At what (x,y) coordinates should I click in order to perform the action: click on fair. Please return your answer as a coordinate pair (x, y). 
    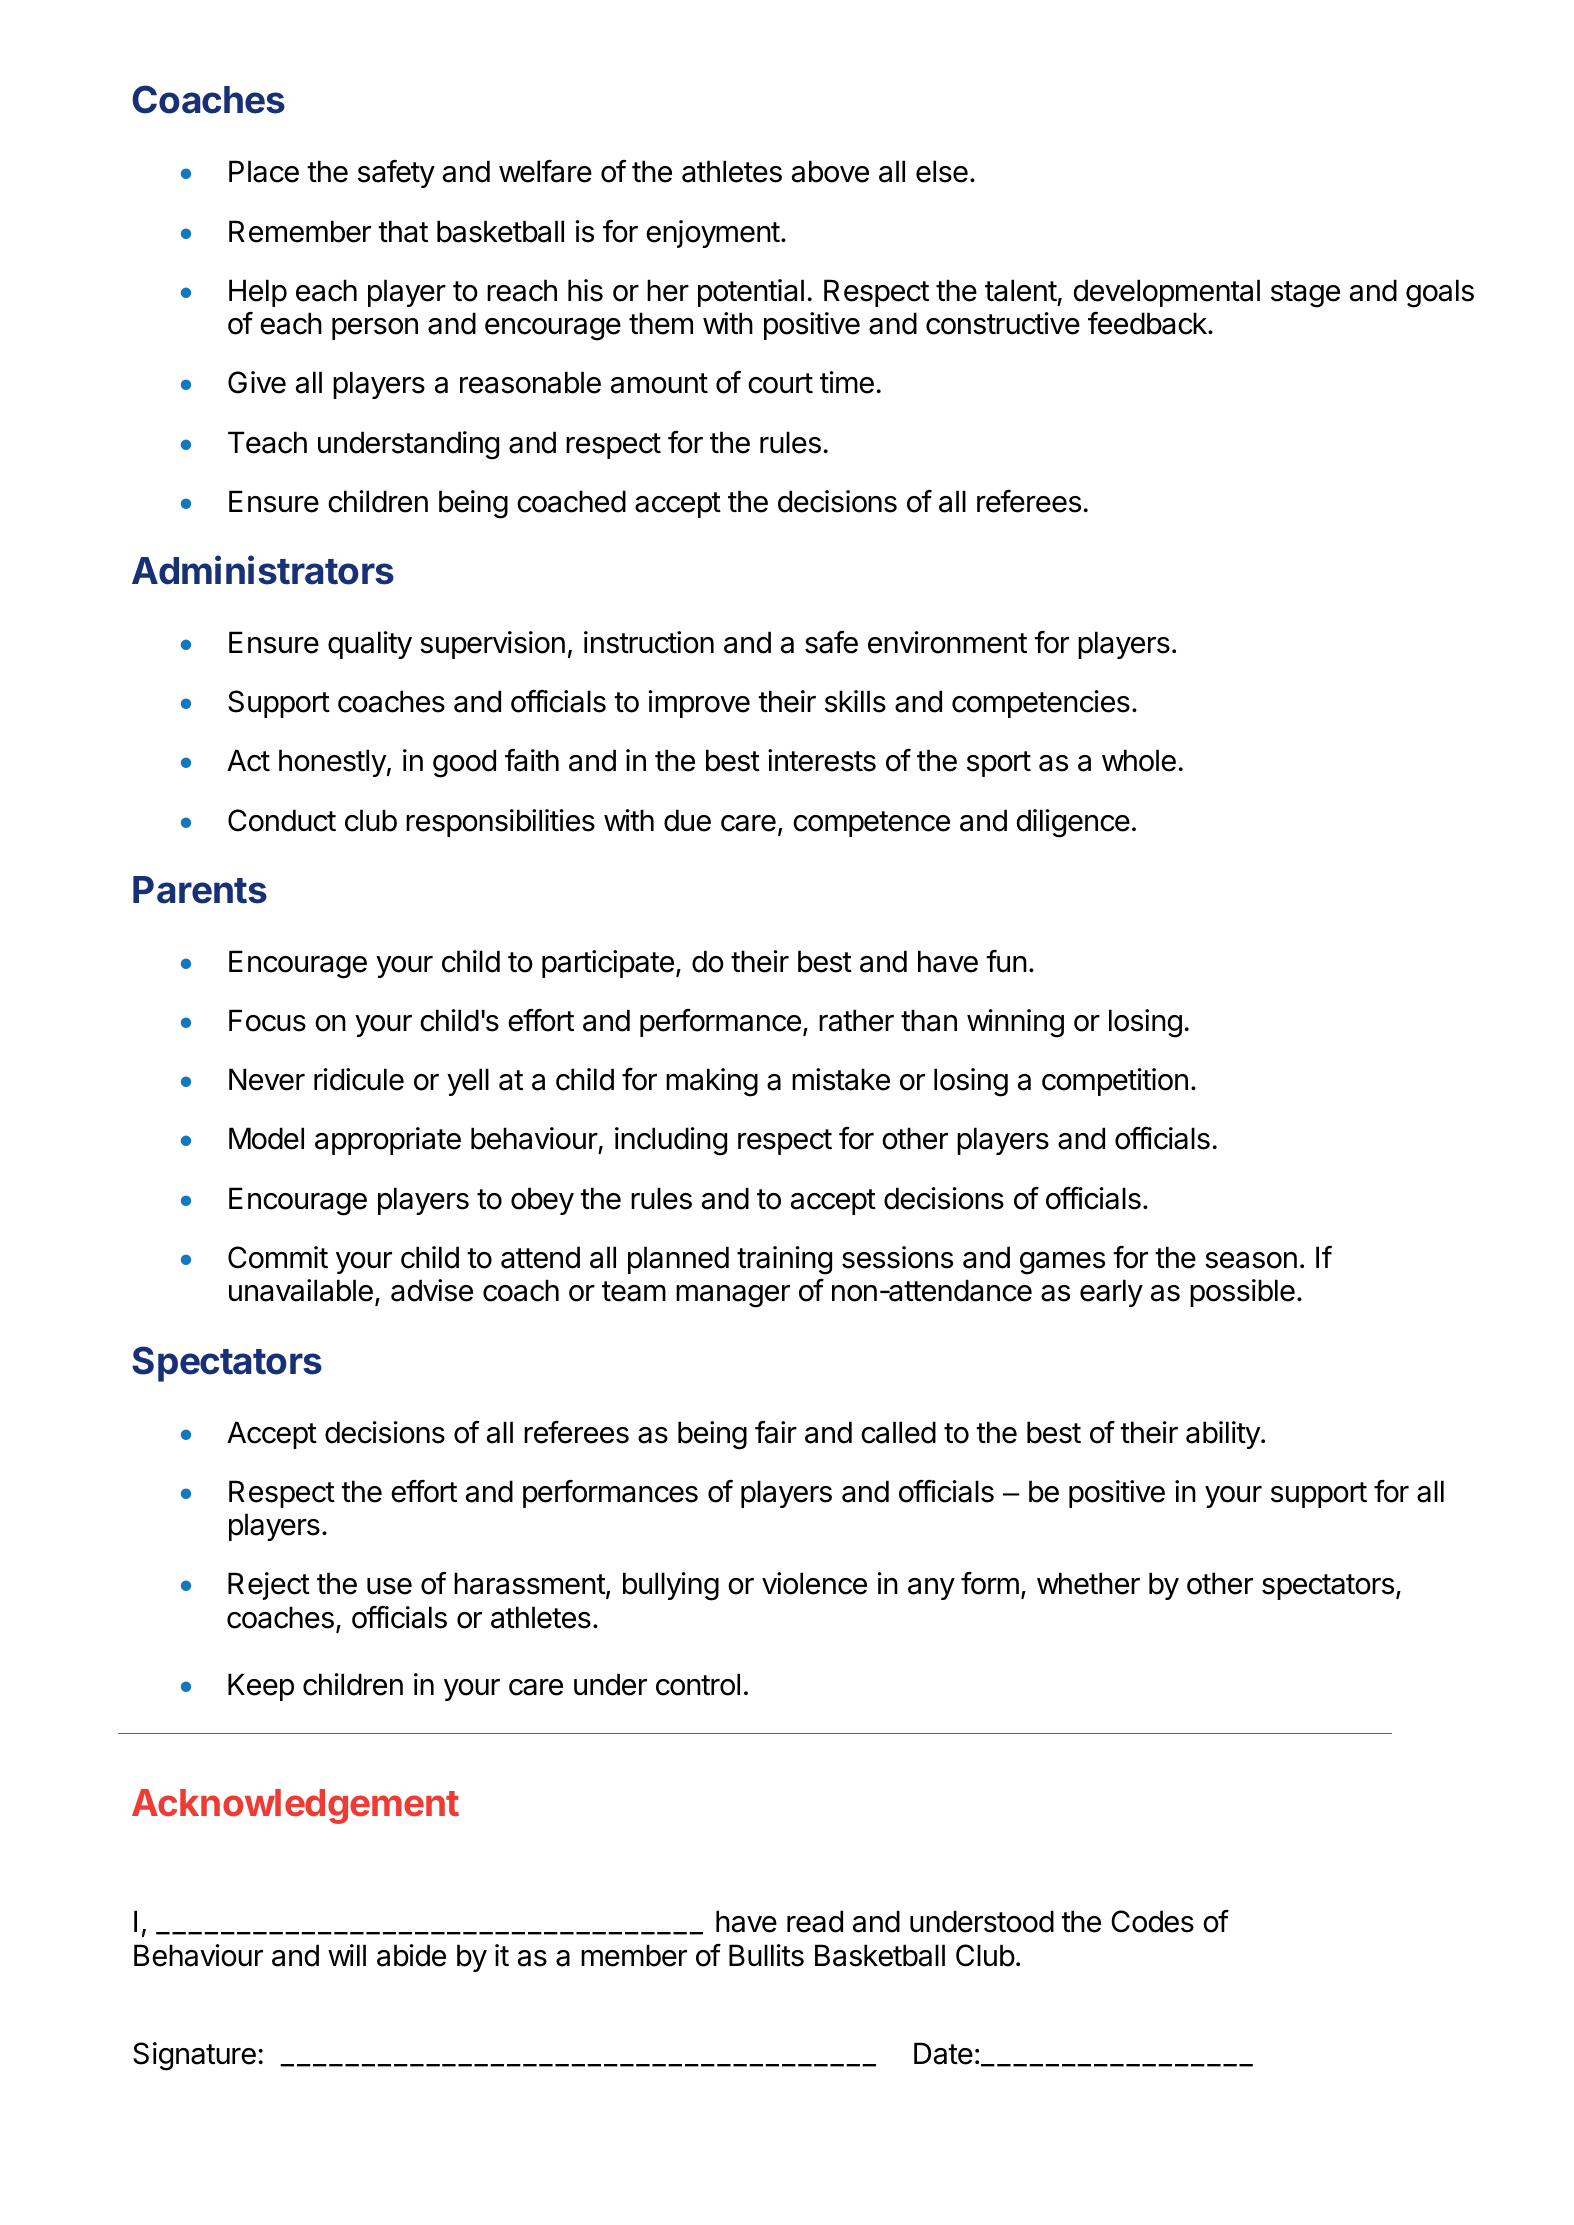
    Looking at the image, I should click on (776, 1432).
